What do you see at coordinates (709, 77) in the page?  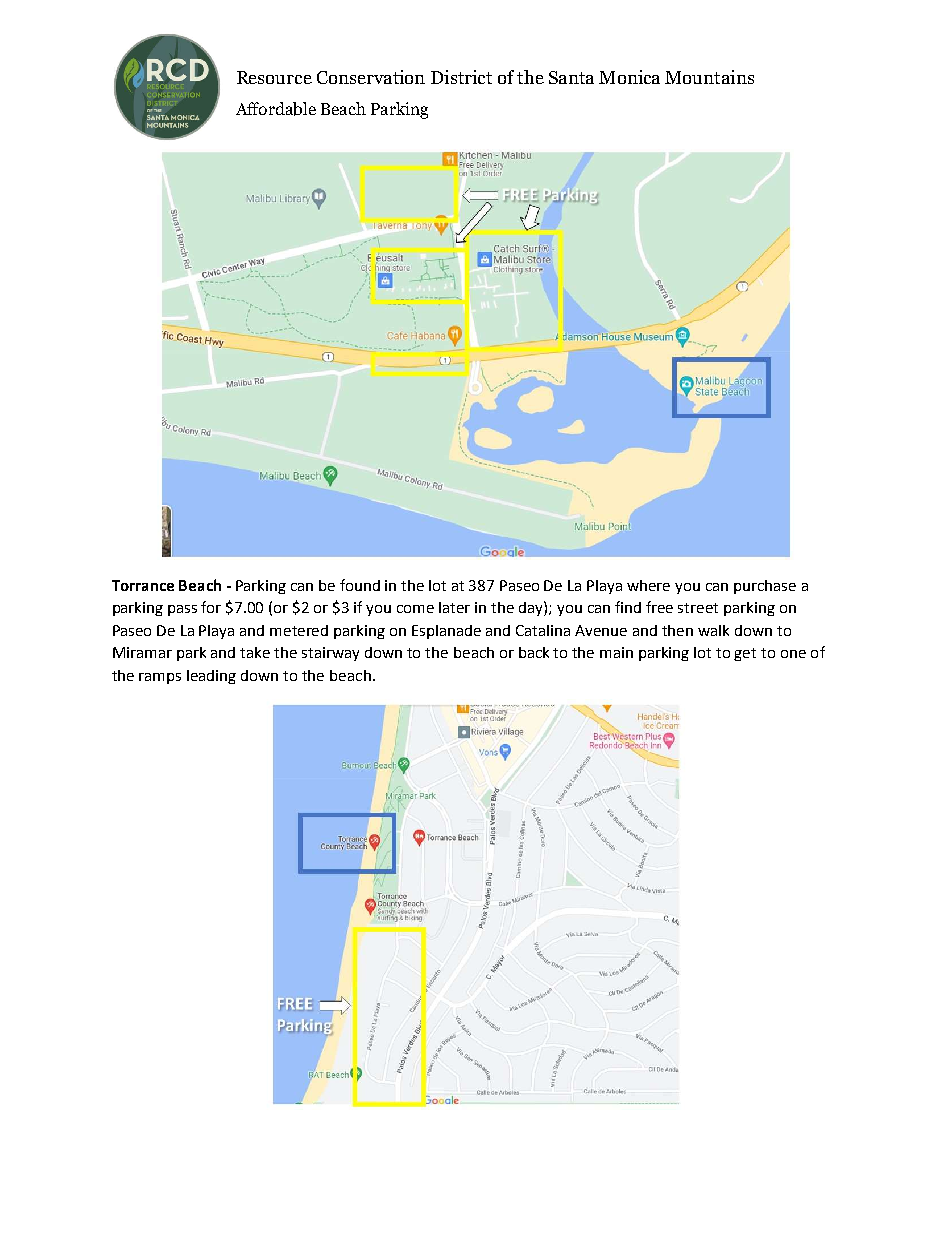 I see `Mountains` at bounding box center [709, 77].
